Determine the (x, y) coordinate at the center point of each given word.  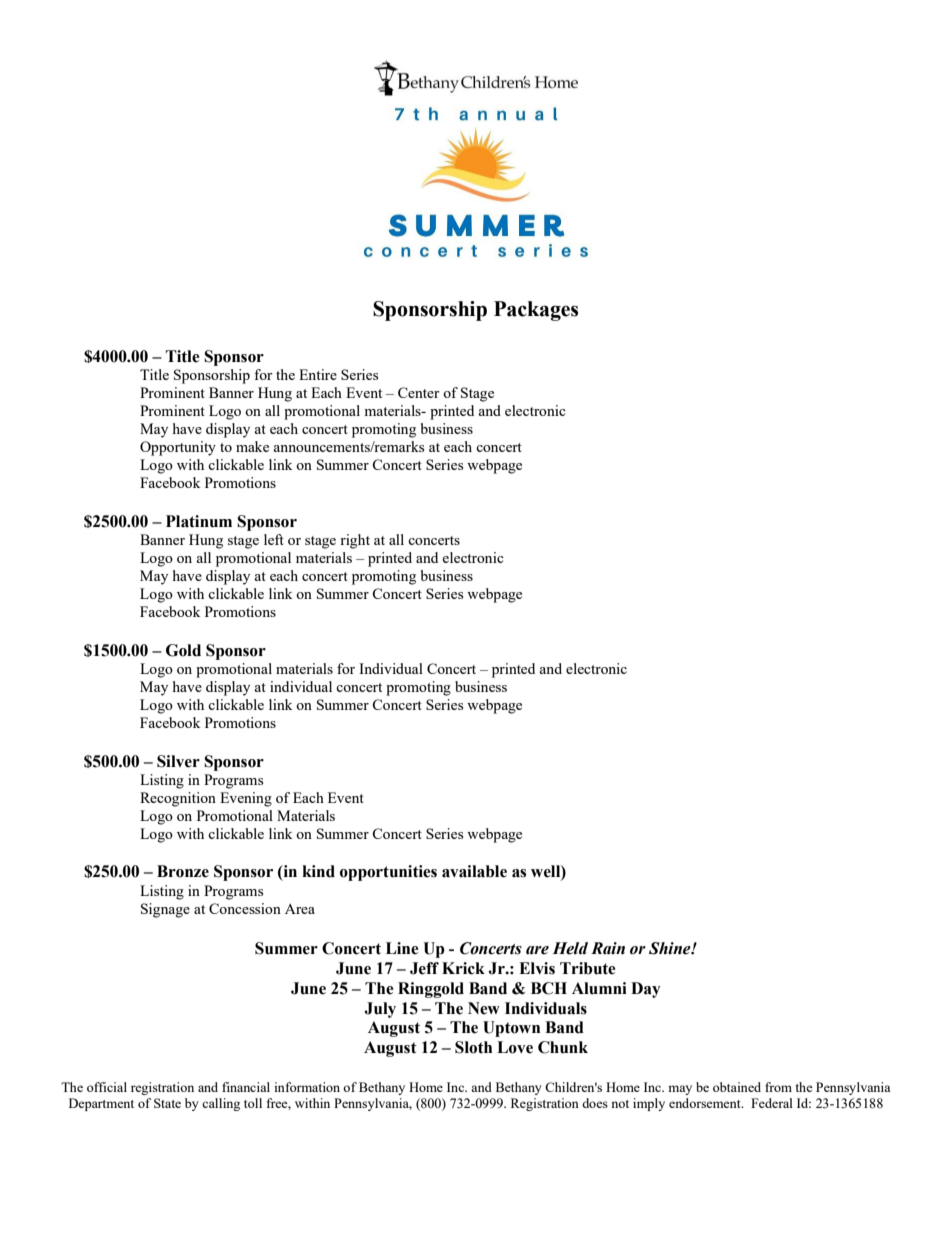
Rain (608, 948)
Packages (536, 311)
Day (646, 990)
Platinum (199, 521)
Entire (318, 374)
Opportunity (178, 448)
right (355, 541)
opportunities (388, 873)
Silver (178, 761)
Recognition (178, 799)
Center (419, 392)
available (474, 871)
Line (402, 948)
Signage (165, 910)
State (167, 1103)
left (274, 539)
